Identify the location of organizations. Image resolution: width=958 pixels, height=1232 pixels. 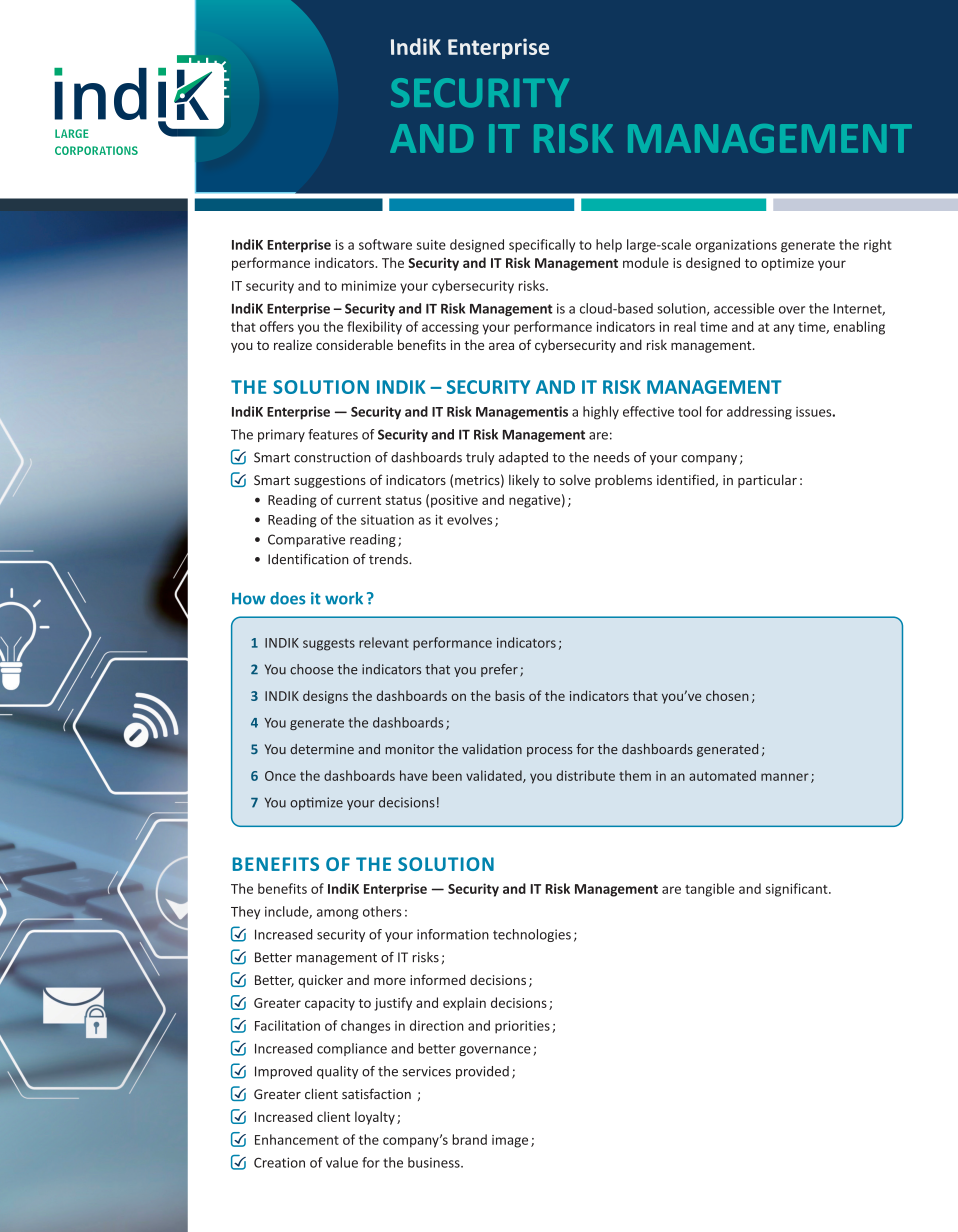
(736, 246).
